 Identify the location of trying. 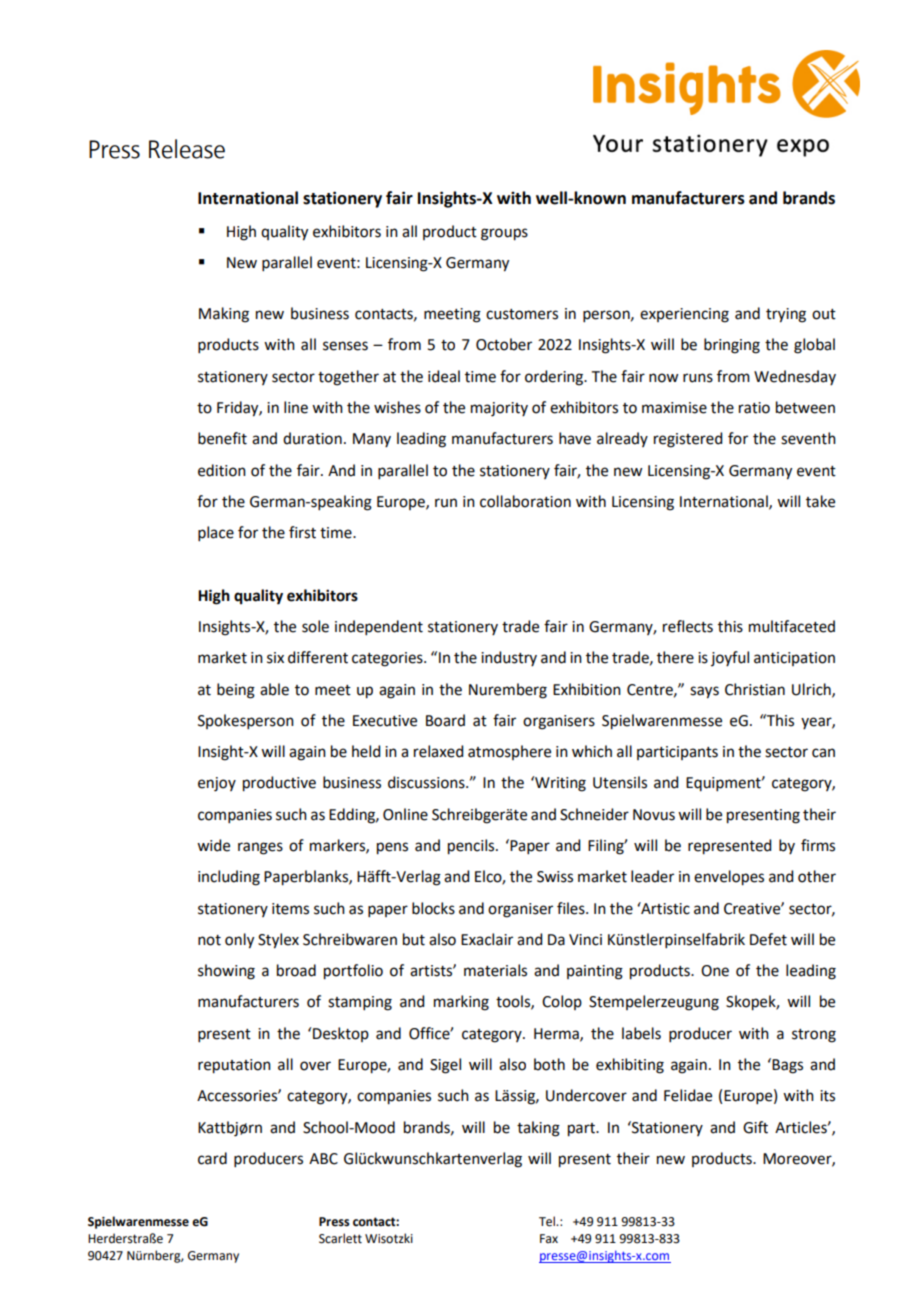
(786, 315).
